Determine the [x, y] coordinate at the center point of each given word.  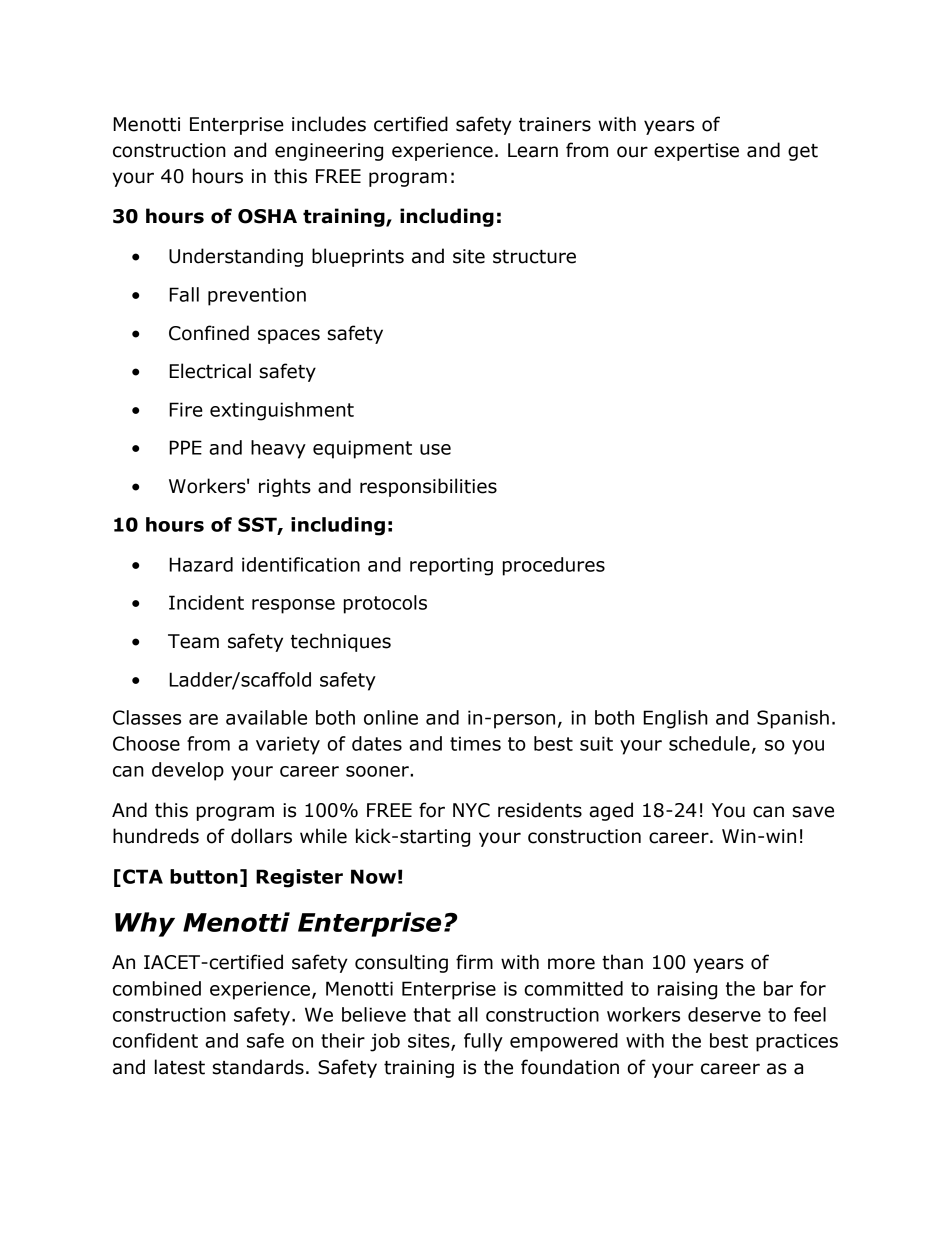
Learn [533, 150]
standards [258, 1067]
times [475, 743]
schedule [709, 743]
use [435, 449]
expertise [696, 152]
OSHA [267, 216]
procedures [554, 566]
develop [188, 771]
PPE [185, 447]
